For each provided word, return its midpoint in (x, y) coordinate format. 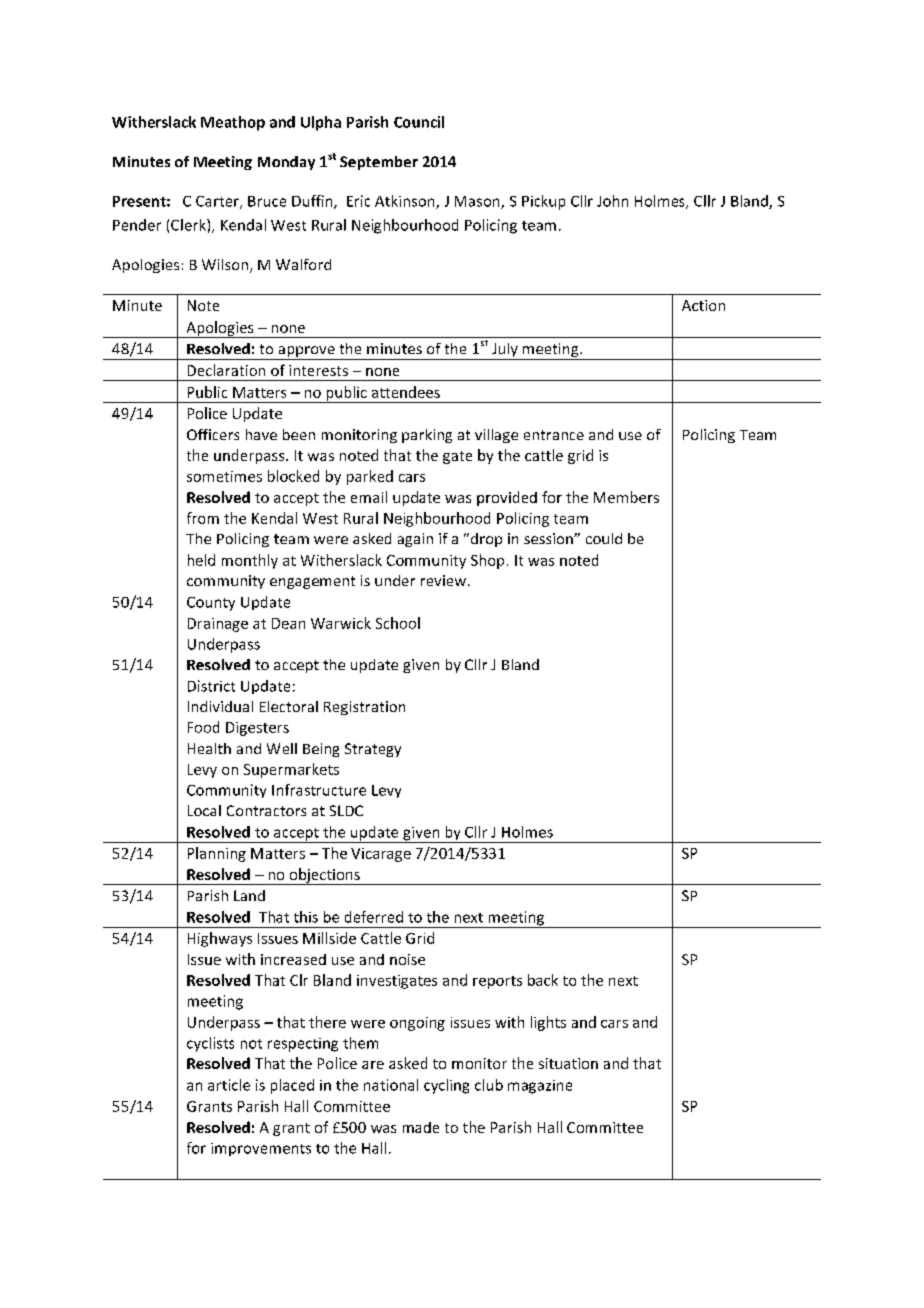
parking (427, 436)
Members (626, 497)
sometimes (224, 476)
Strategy (373, 750)
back (543, 980)
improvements (261, 1149)
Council (419, 122)
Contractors (266, 810)
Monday (286, 163)
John (612, 201)
